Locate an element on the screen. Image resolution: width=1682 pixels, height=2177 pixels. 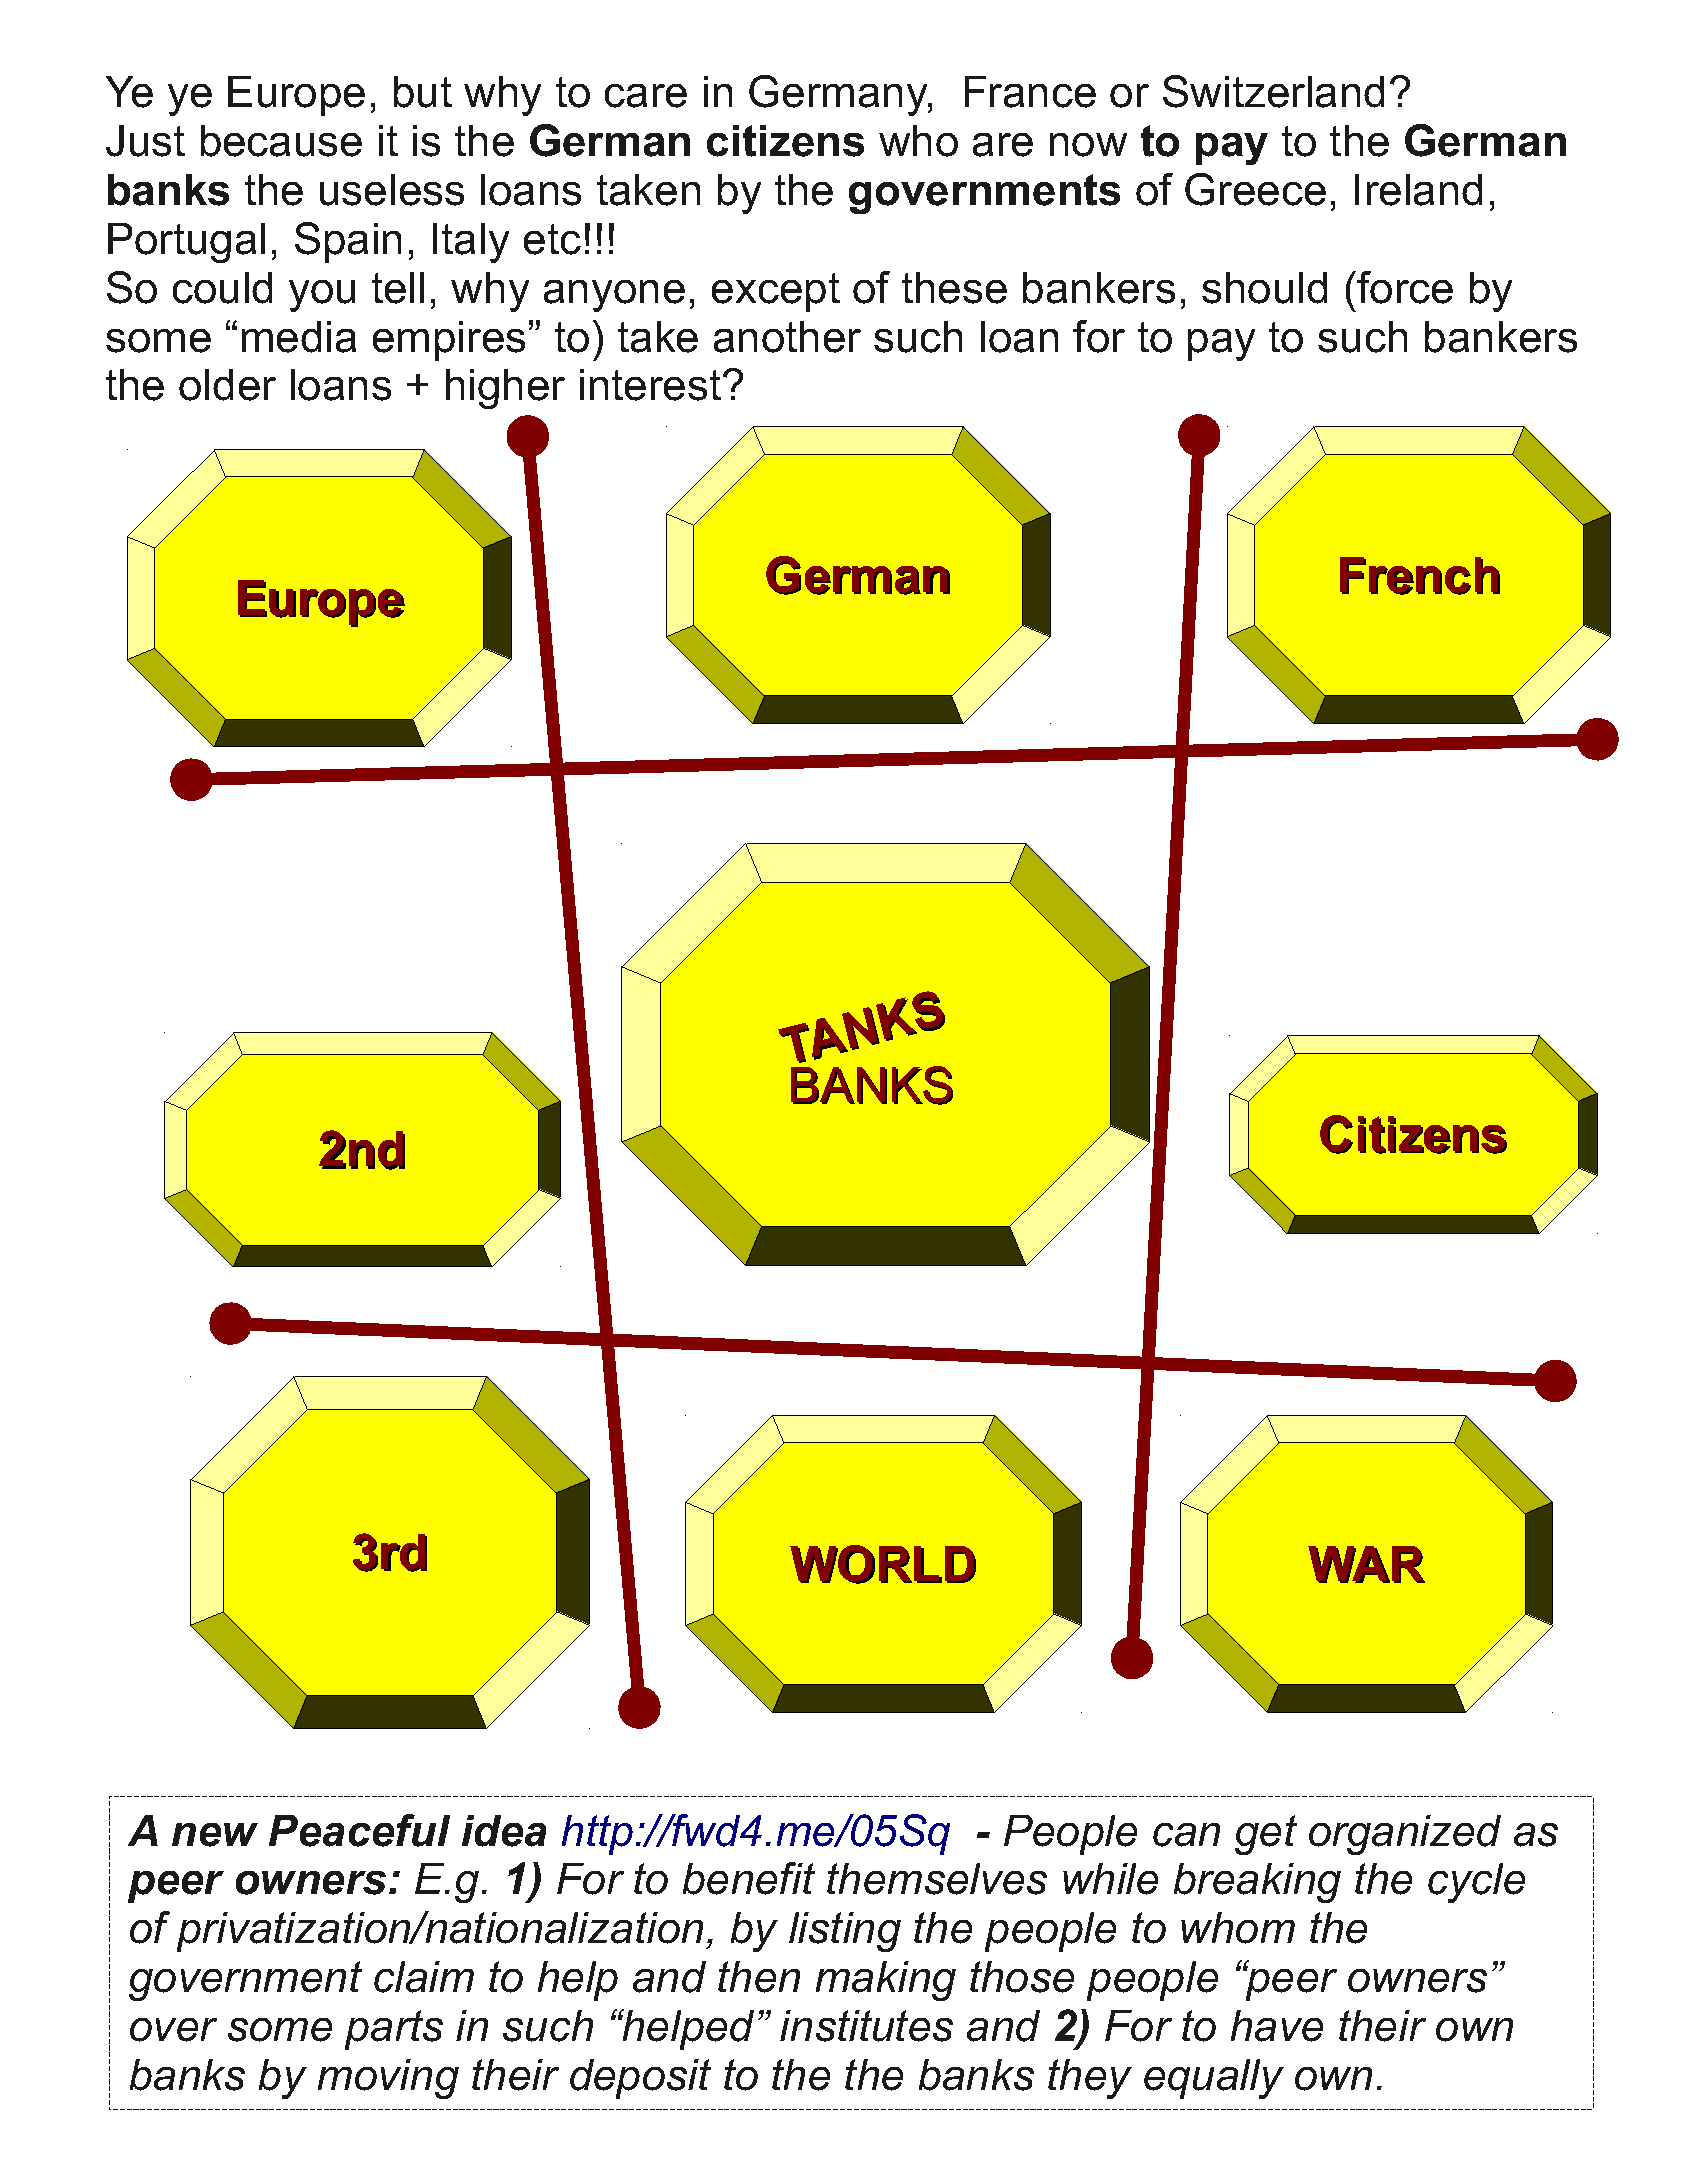
get is located at coordinates (1266, 1835).
